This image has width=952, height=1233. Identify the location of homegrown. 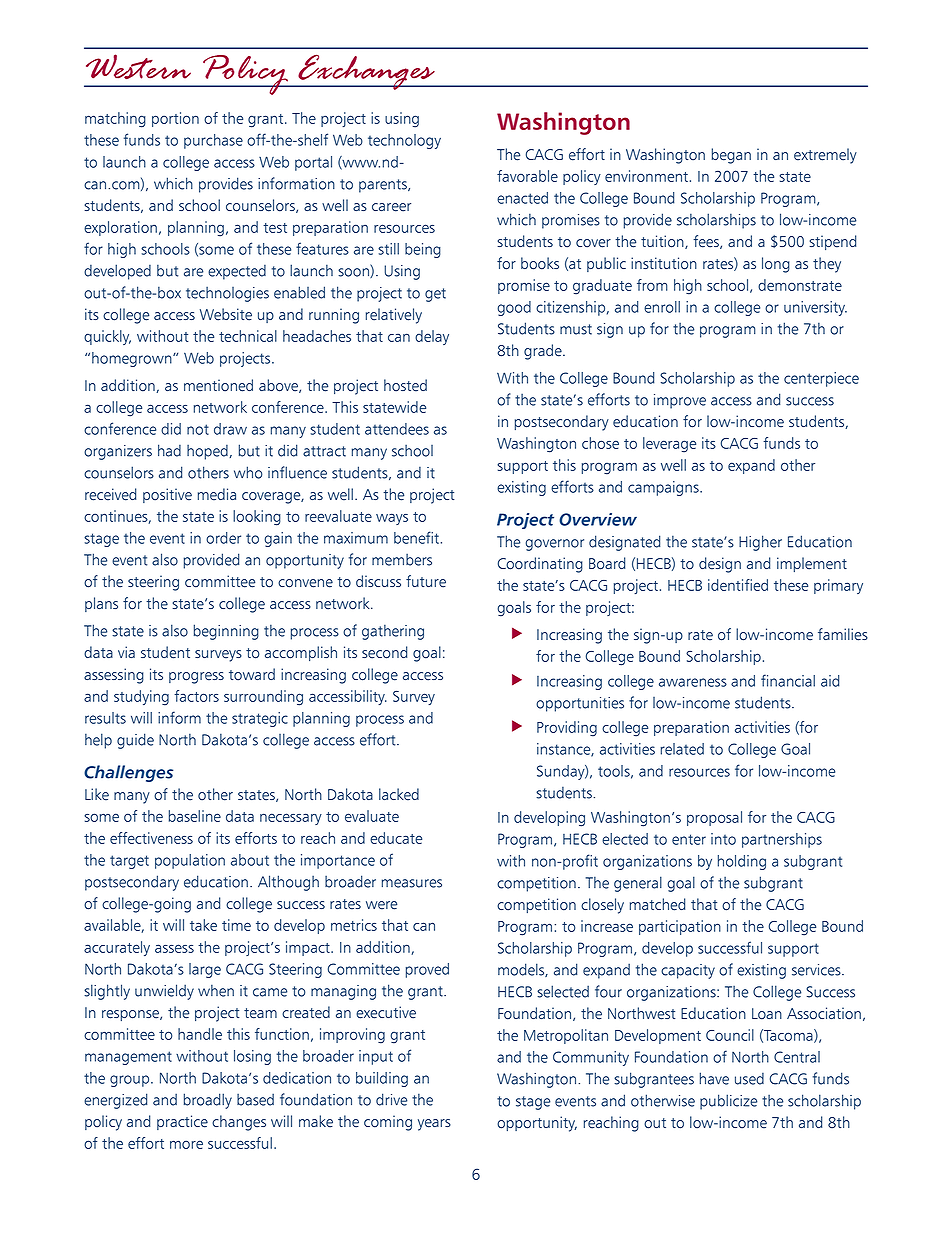
(133, 359).
